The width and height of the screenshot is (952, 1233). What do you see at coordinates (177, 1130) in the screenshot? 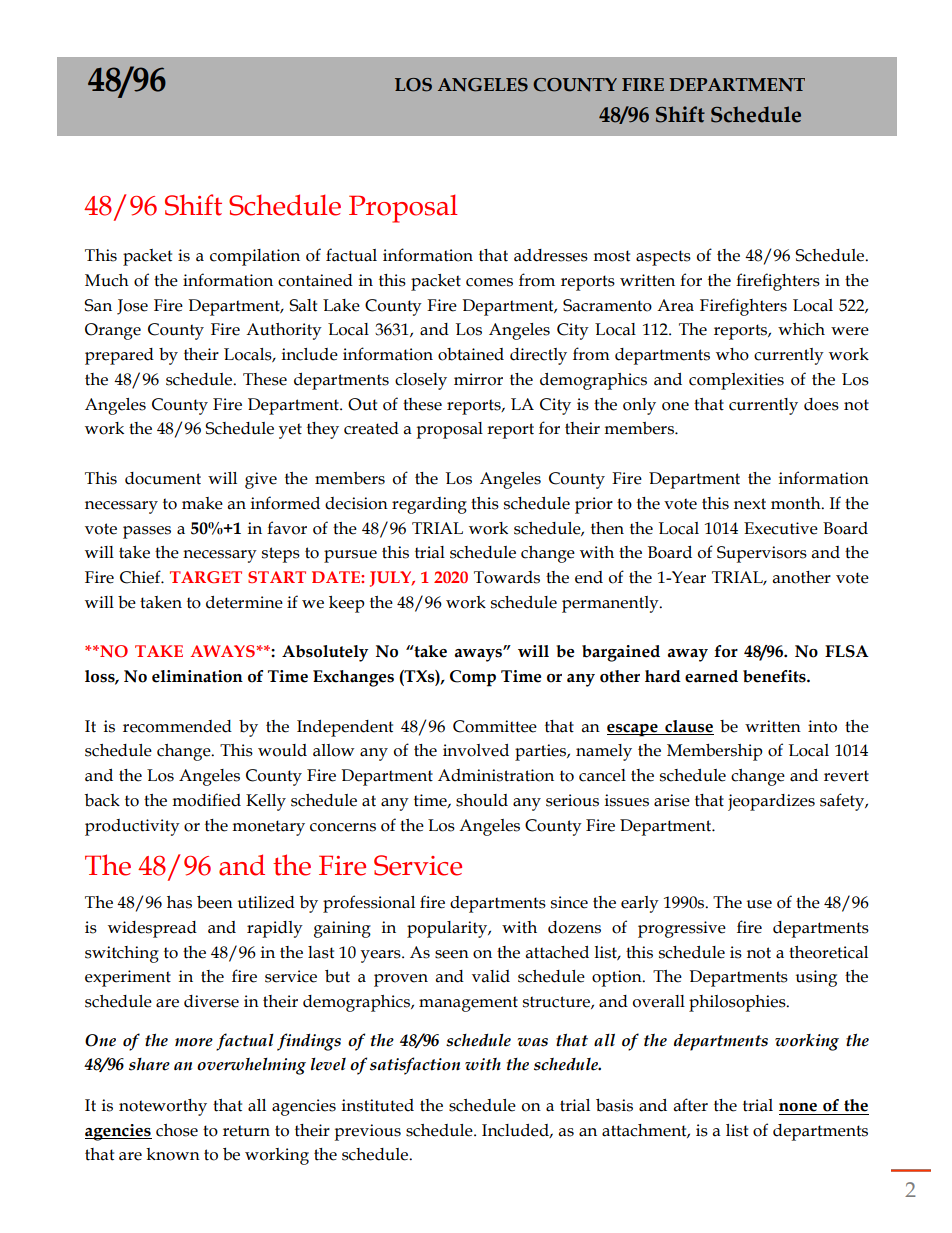
I see `chose` at bounding box center [177, 1130].
